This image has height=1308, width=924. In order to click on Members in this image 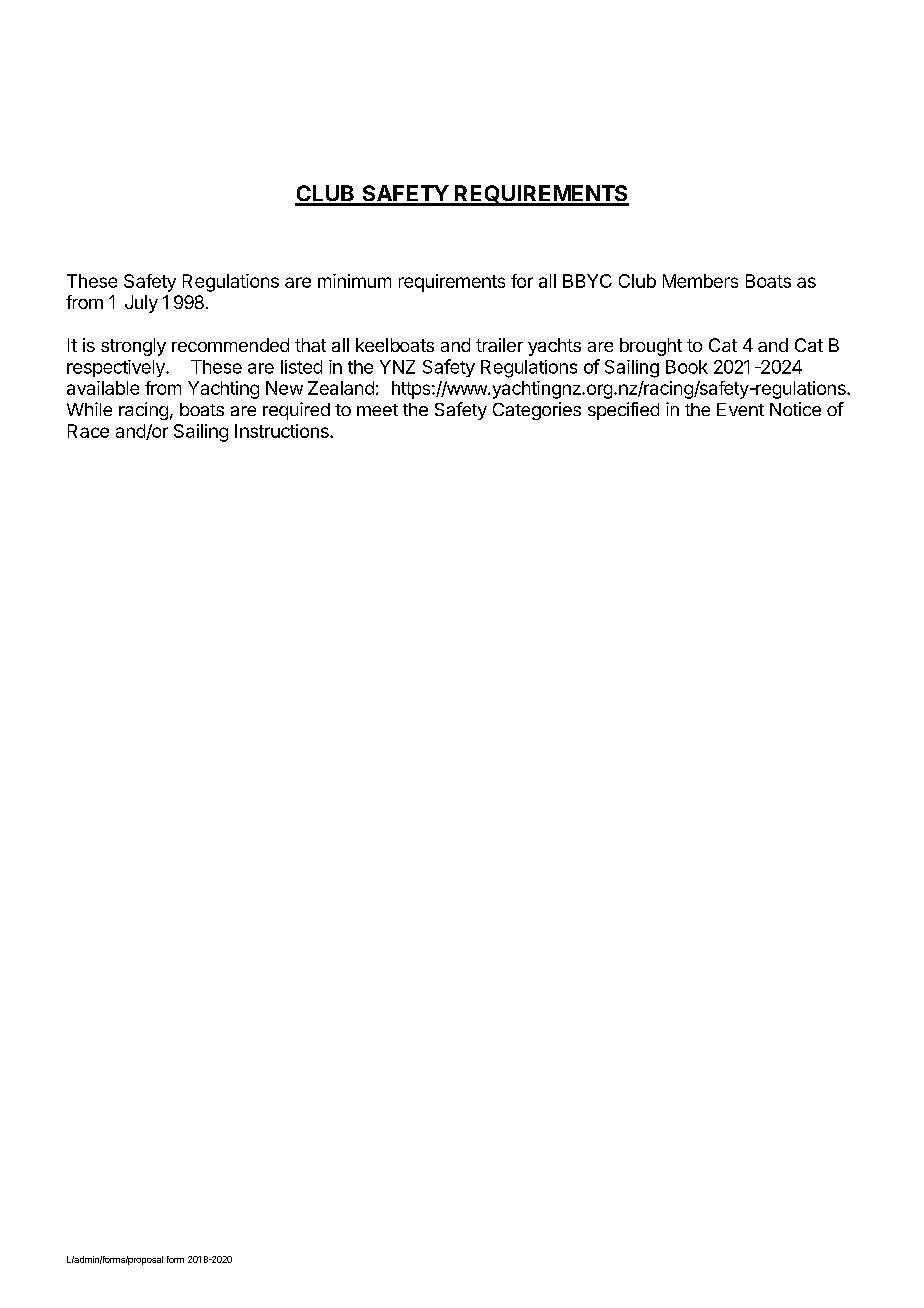, I will do `click(700, 281)`.
